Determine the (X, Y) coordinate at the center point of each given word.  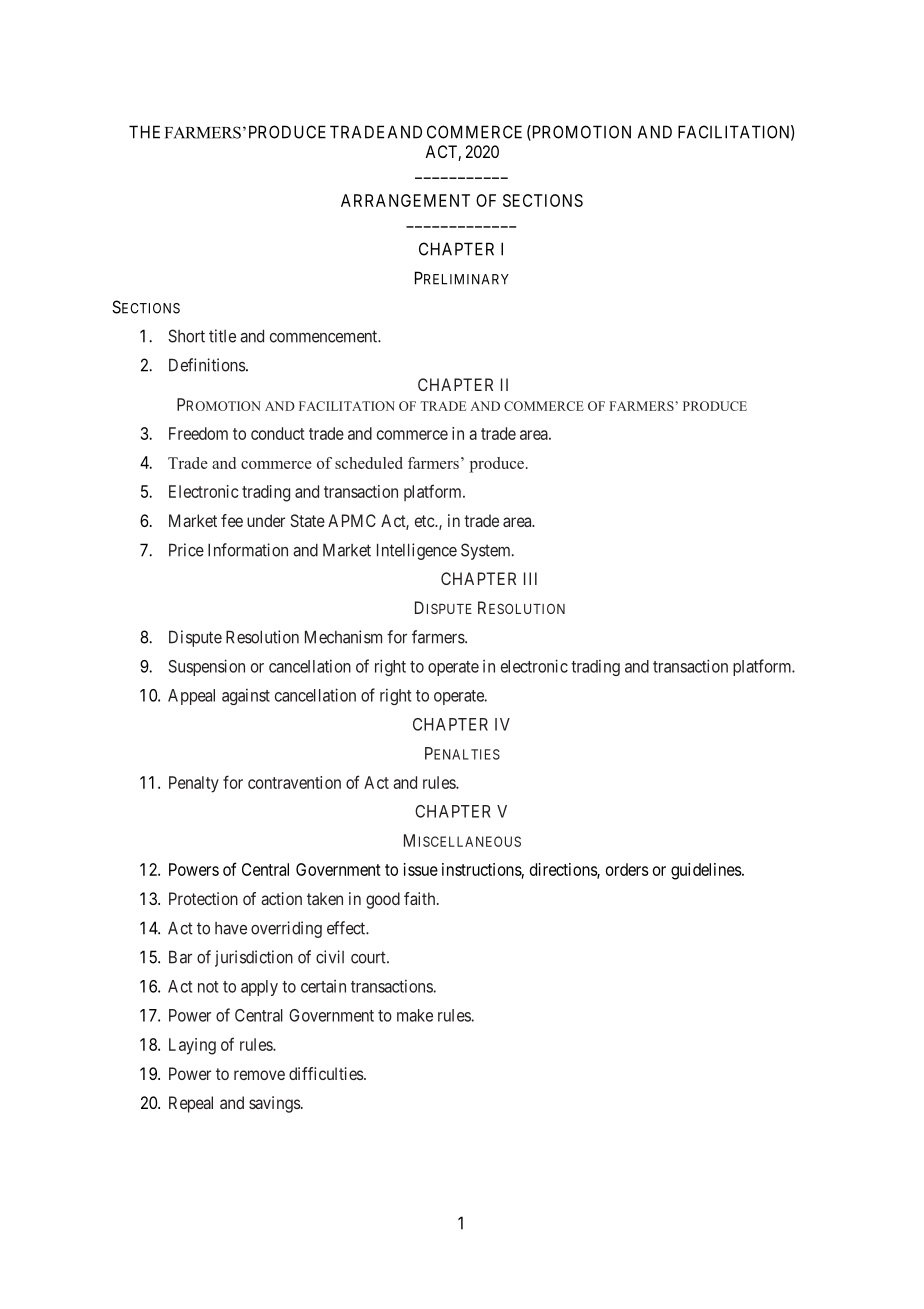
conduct (278, 433)
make (415, 1015)
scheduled (369, 463)
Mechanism (343, 637)
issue (421, 869)
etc (425, 521)
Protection (203, 898)
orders (627, 869)
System (487, 551)
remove (259, 1075)
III (530, 578)
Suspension (206, 667)
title (222, 336)
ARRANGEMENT (405, 200)
